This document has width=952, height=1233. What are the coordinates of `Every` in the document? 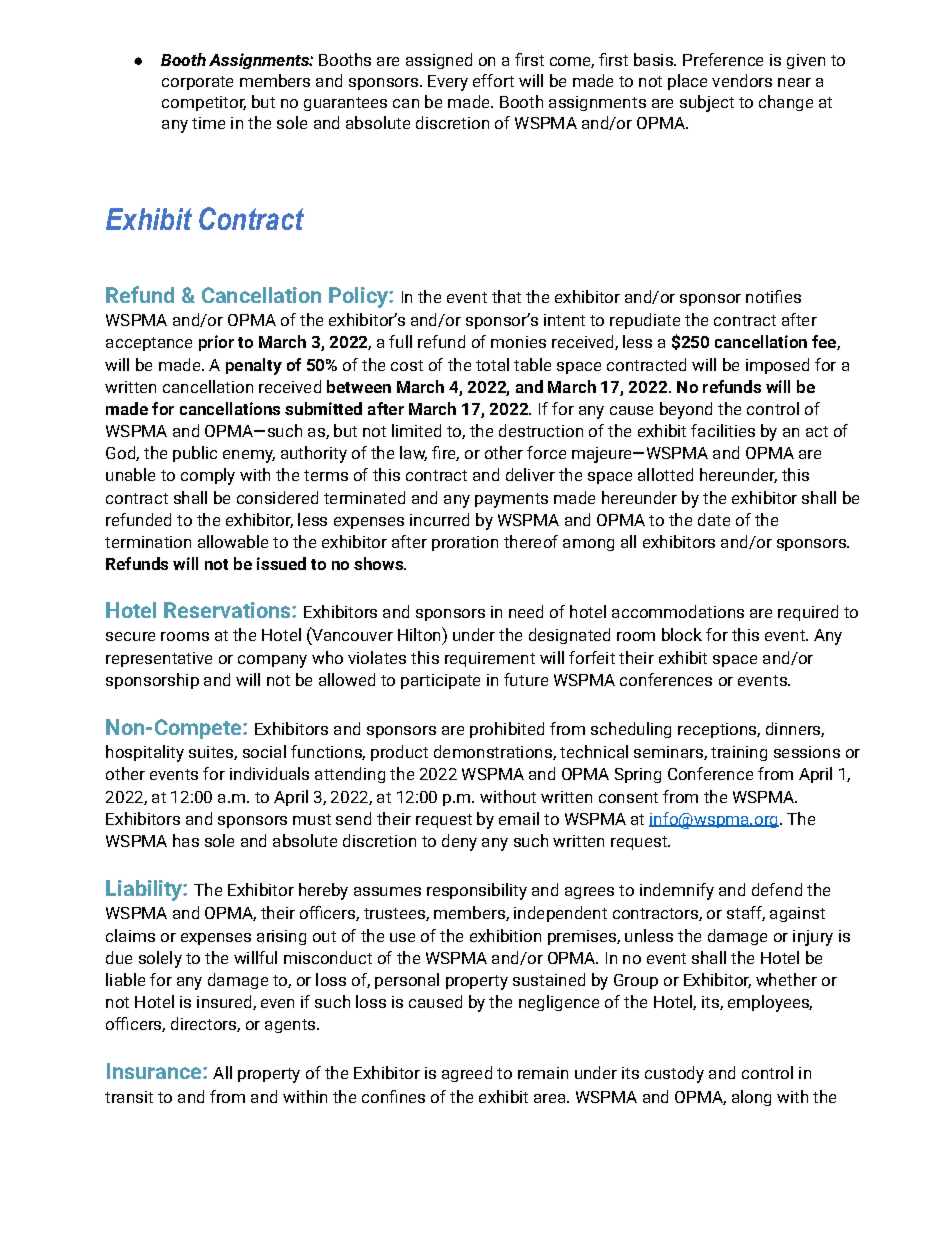 It's located at (448, 83).
